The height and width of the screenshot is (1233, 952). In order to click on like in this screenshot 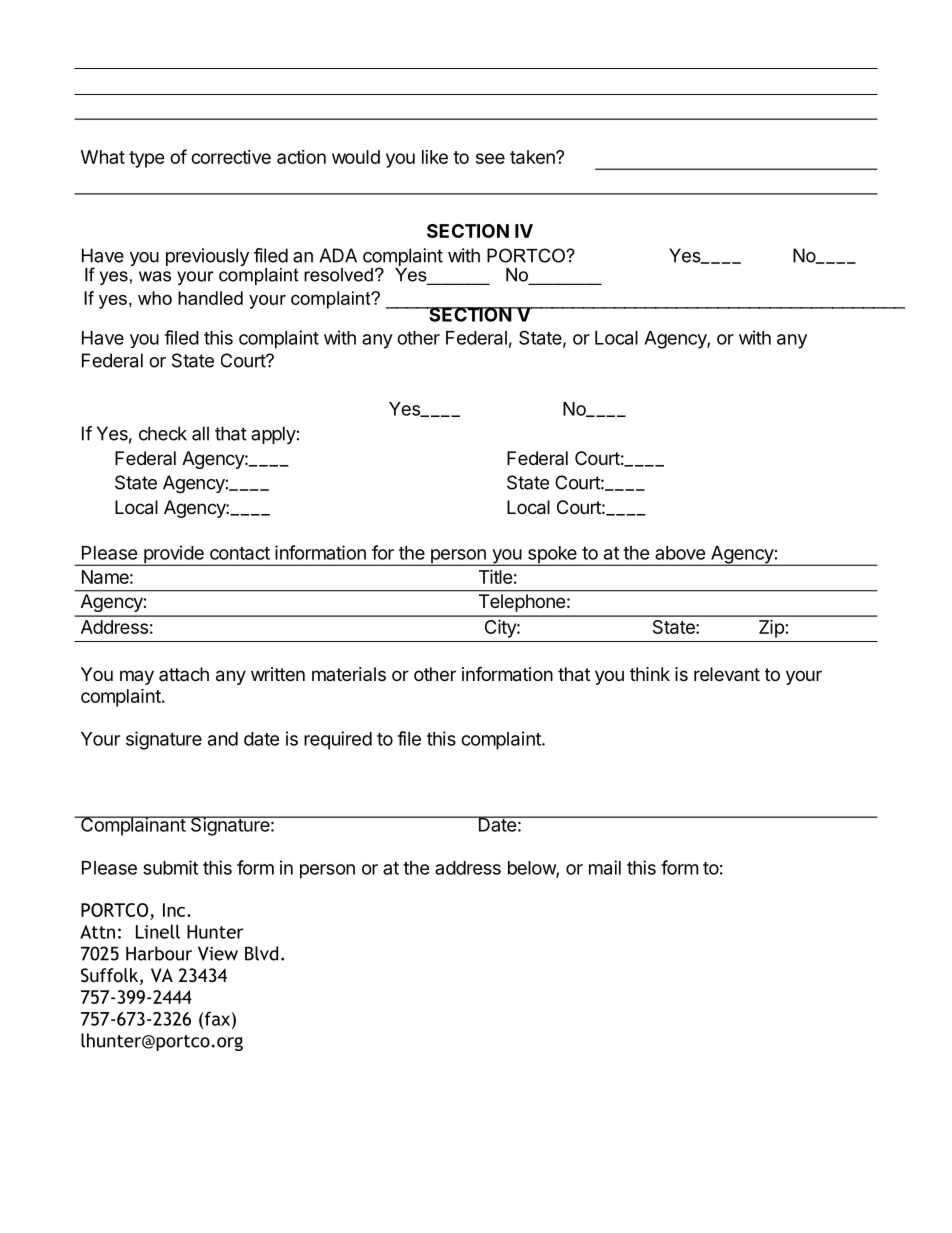, I will do `click(435, 157)`.
